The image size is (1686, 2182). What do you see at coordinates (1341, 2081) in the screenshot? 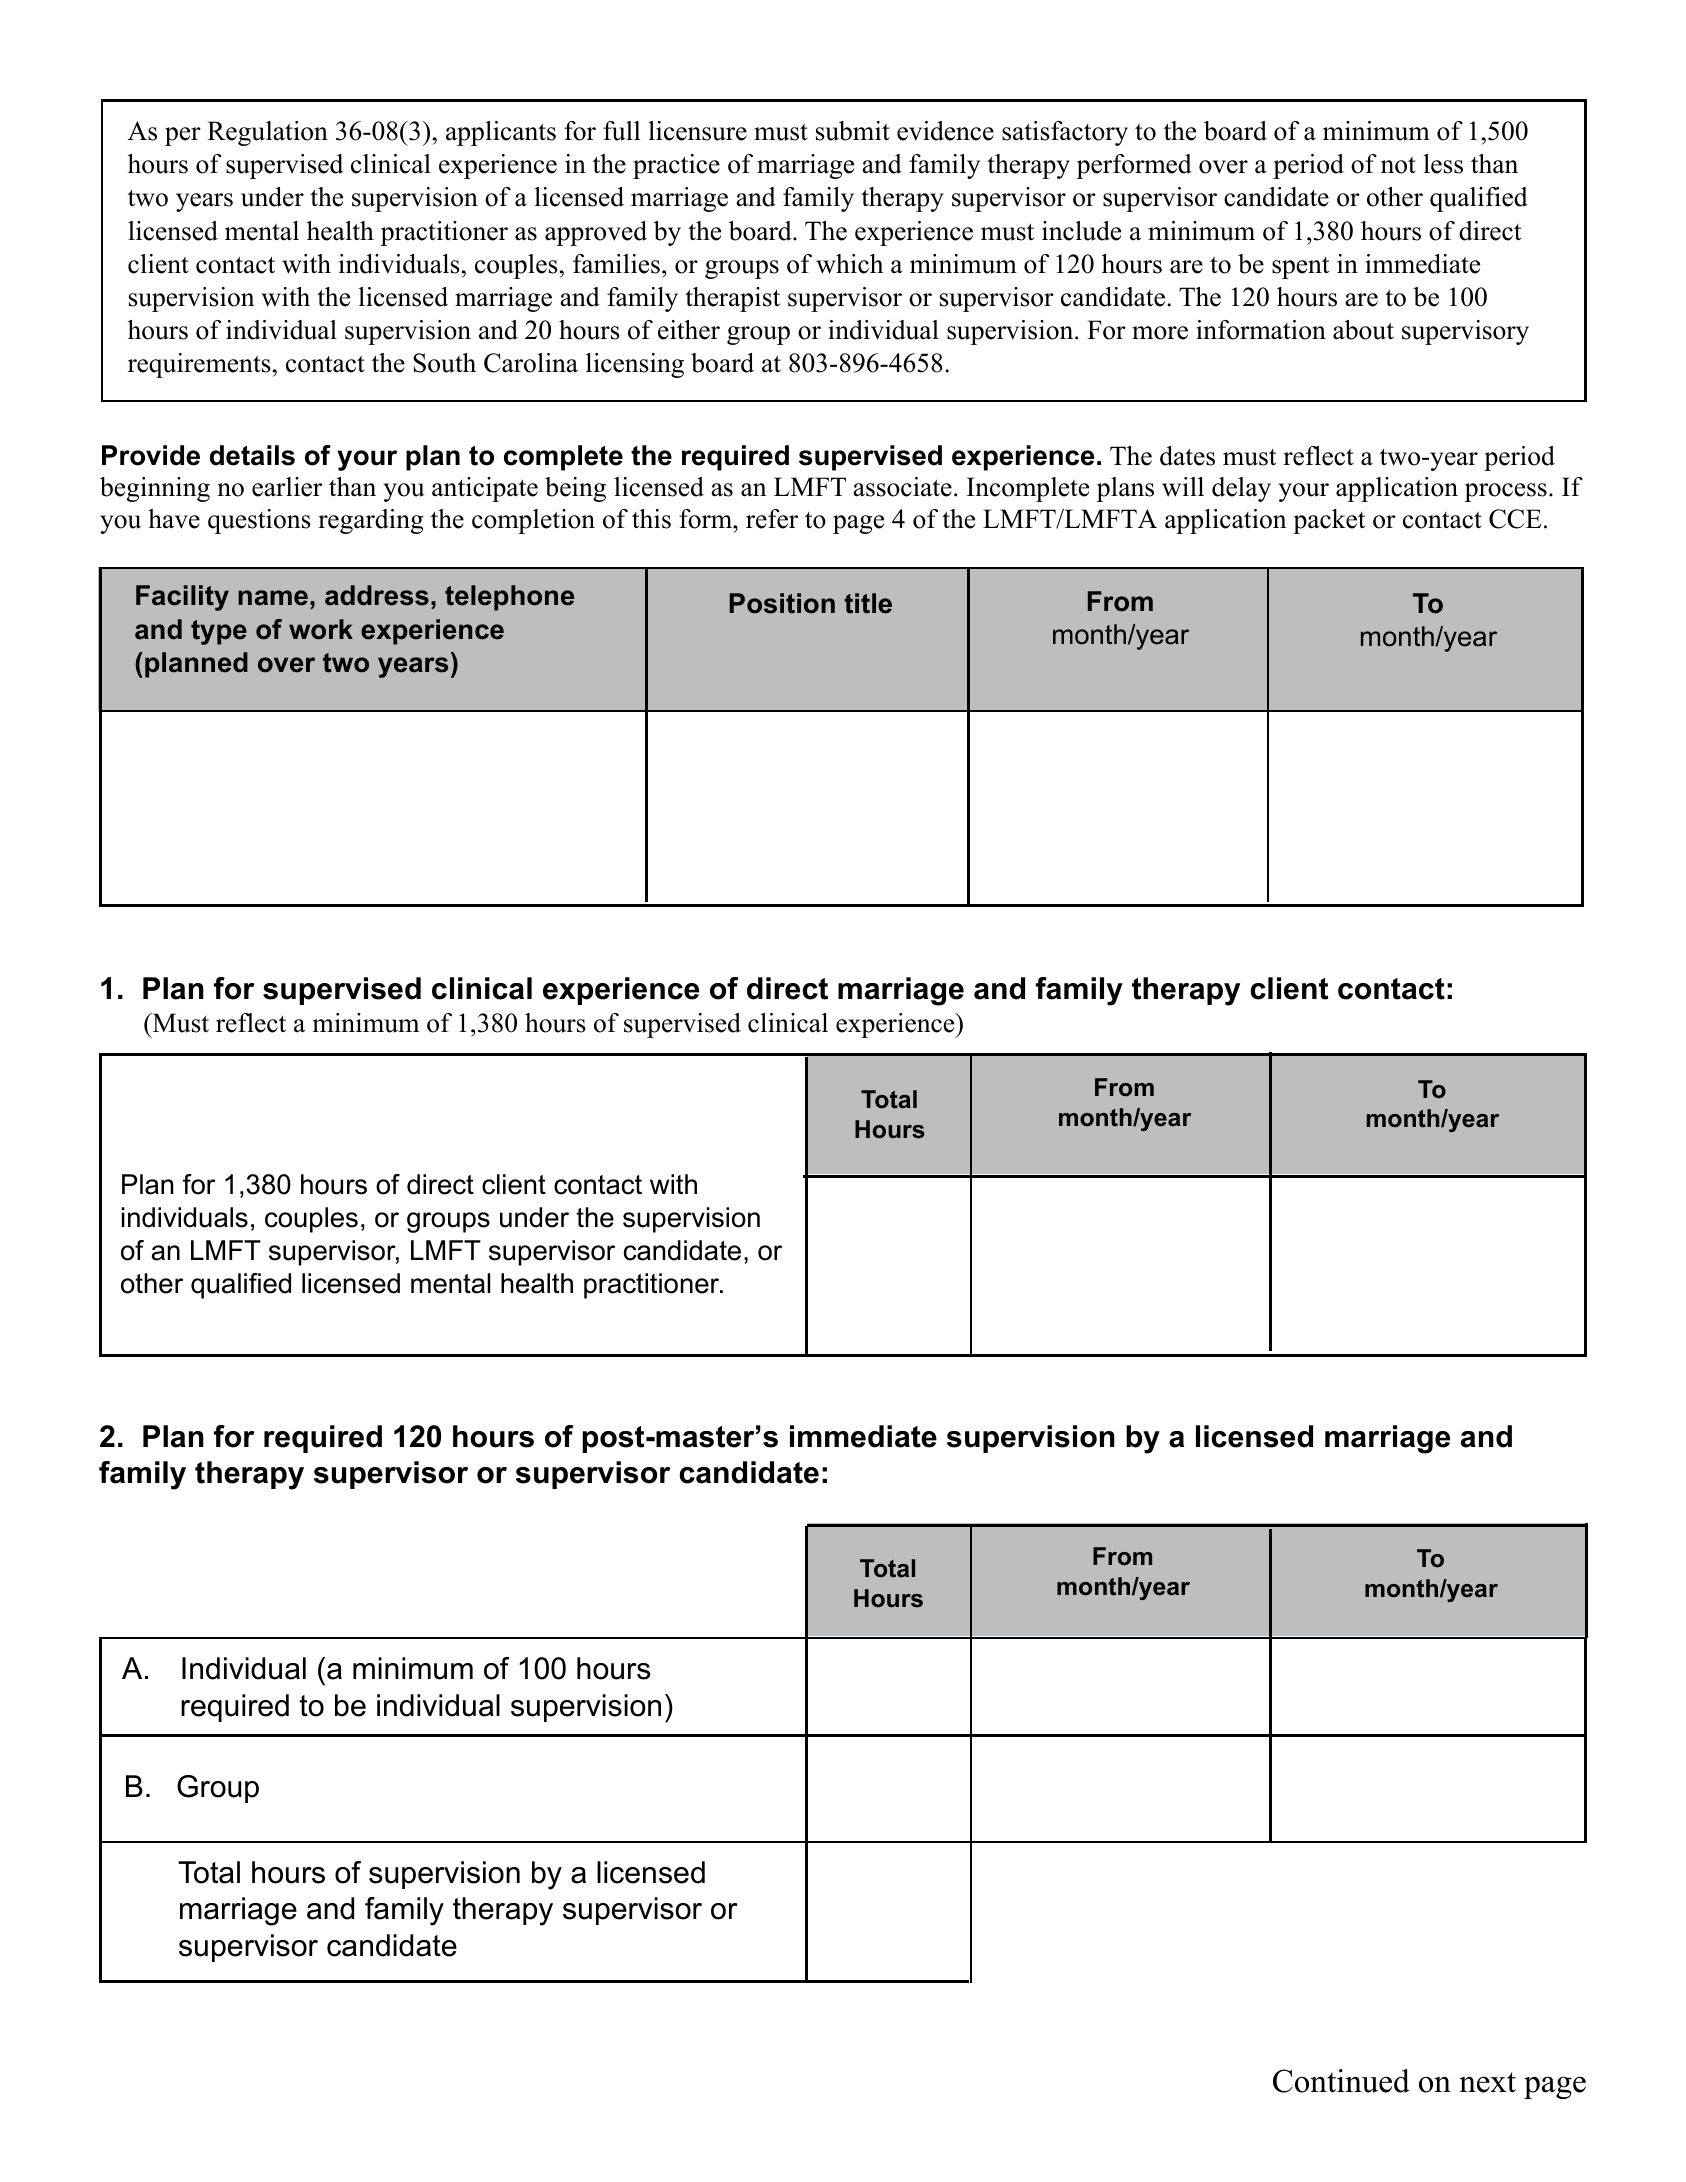
I see `Continued` at bounding box center [1341, 2081].
